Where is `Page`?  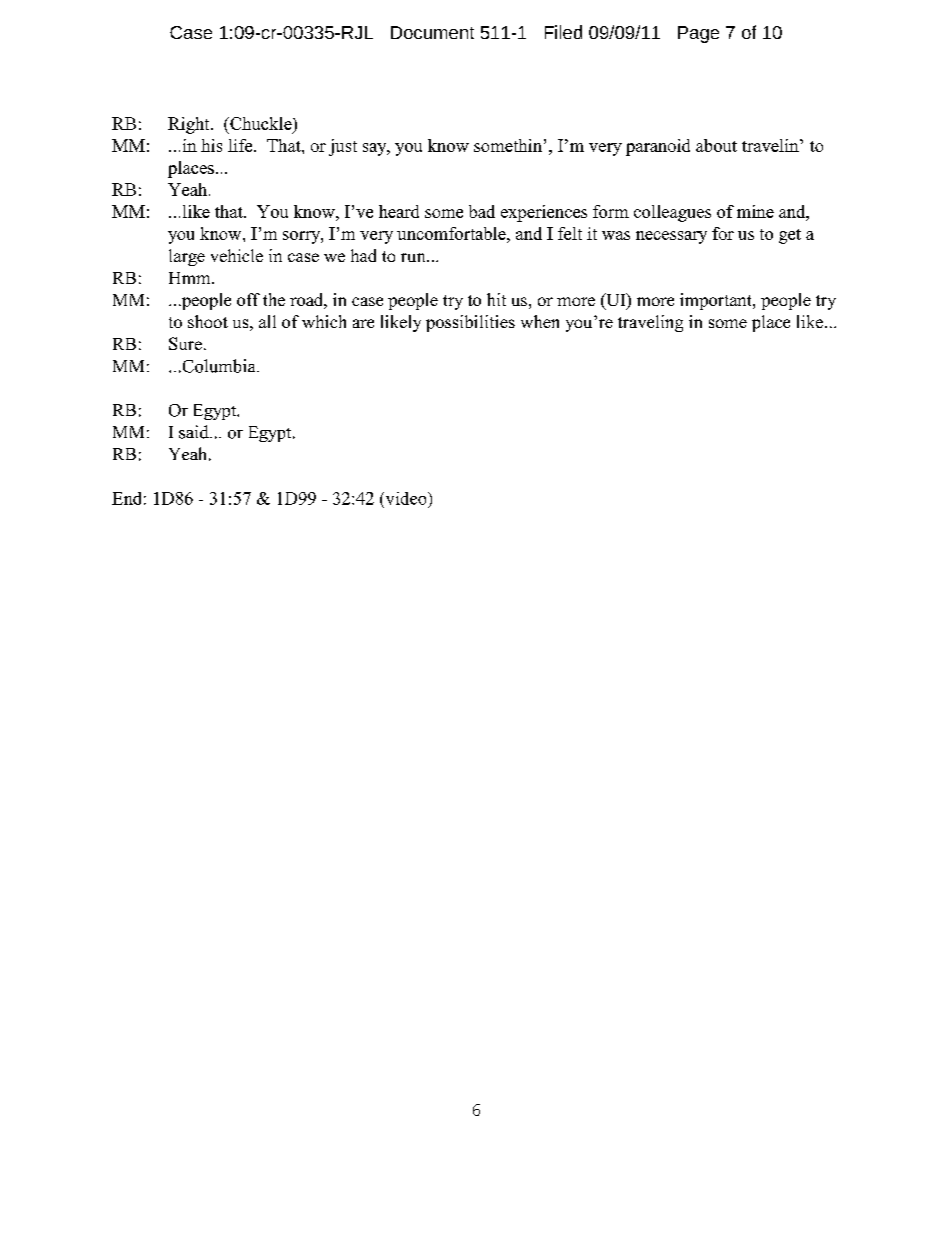
Page is located at coordinates (698, 34).
